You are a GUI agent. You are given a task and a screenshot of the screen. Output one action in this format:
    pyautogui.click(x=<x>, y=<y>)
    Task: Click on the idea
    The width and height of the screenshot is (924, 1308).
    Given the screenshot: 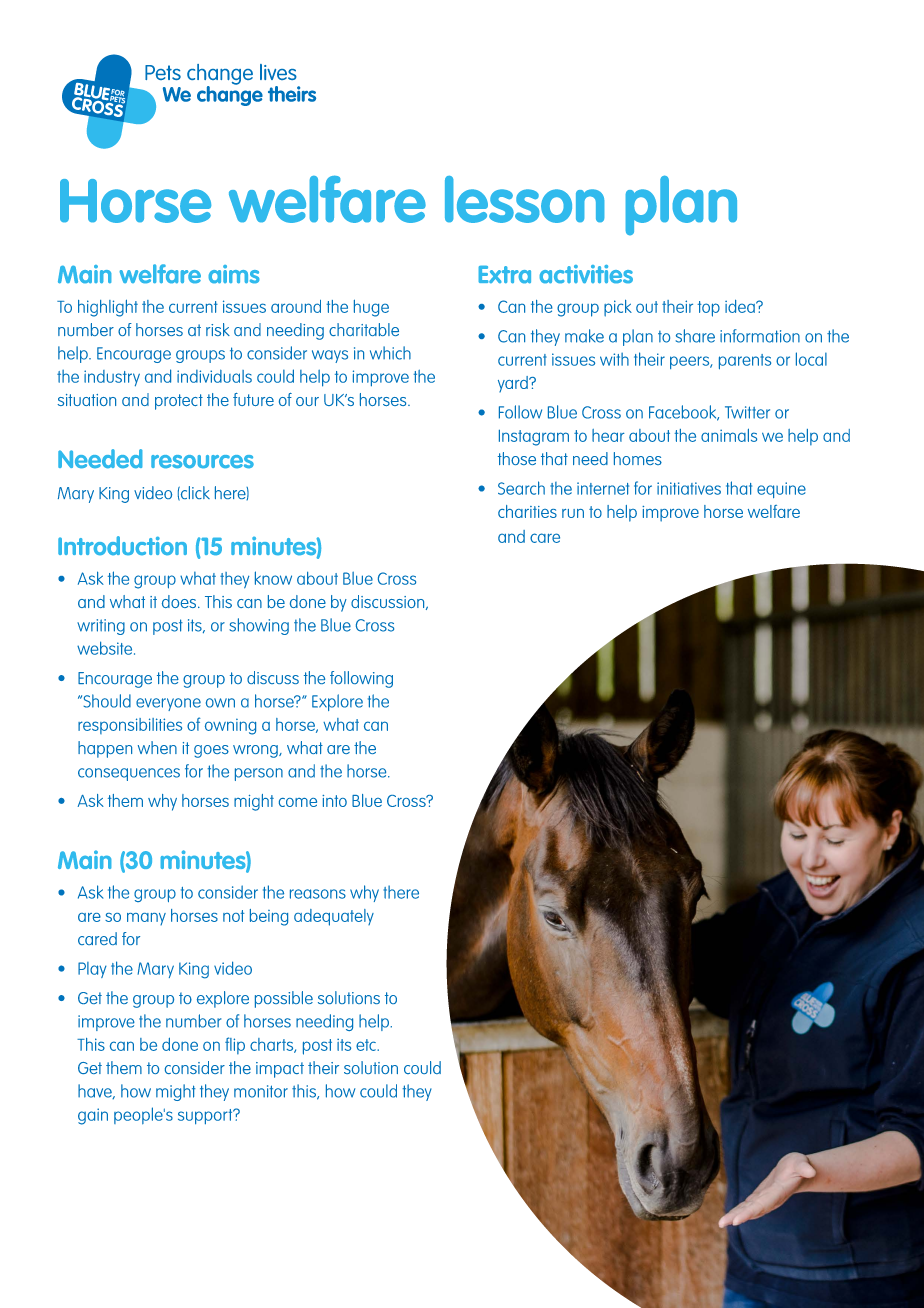 What is the action you would take?
    pyautogui.click(x=741, y=306)
